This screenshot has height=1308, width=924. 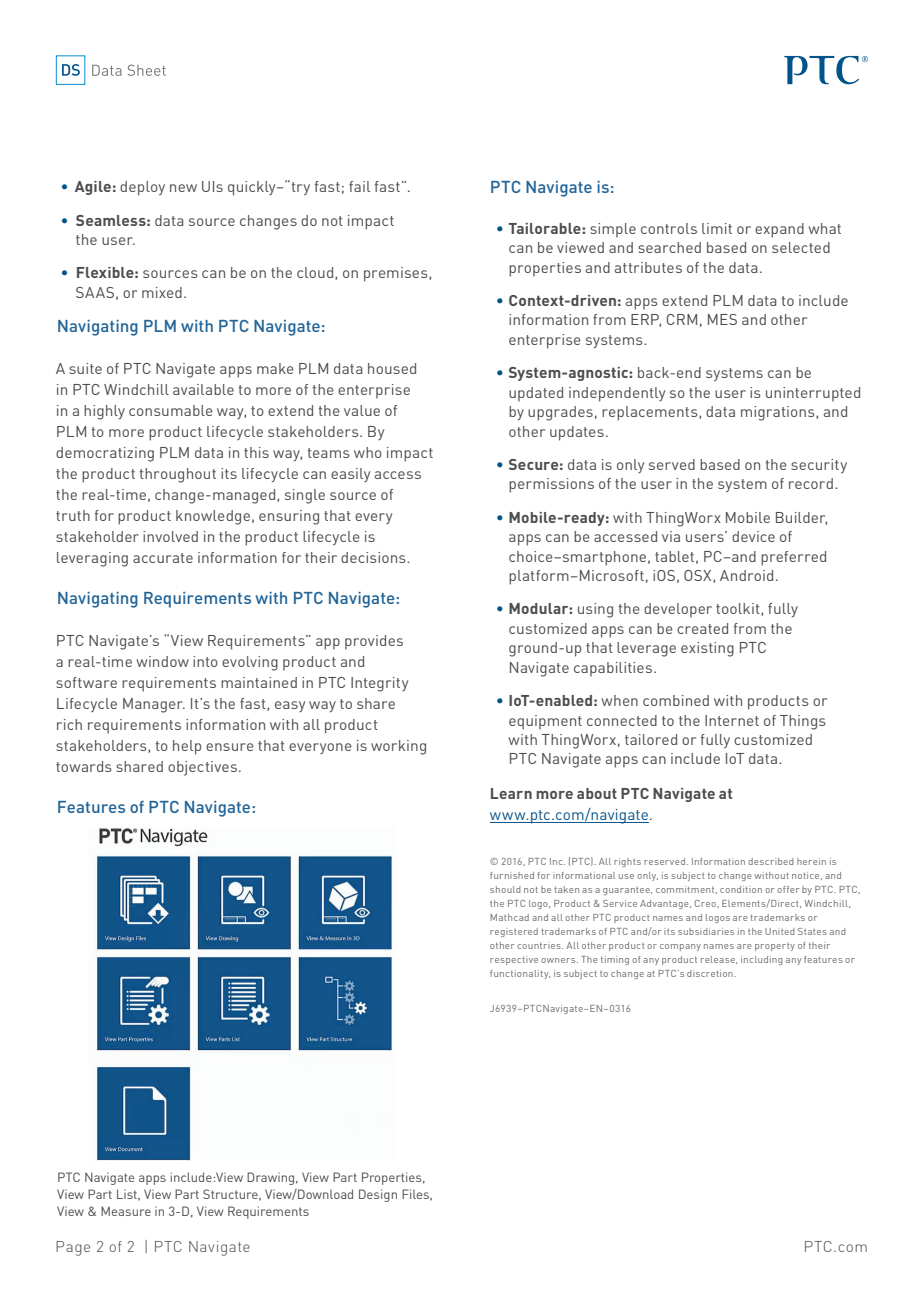 I want to click on fail, so click(x=359, y=186).
